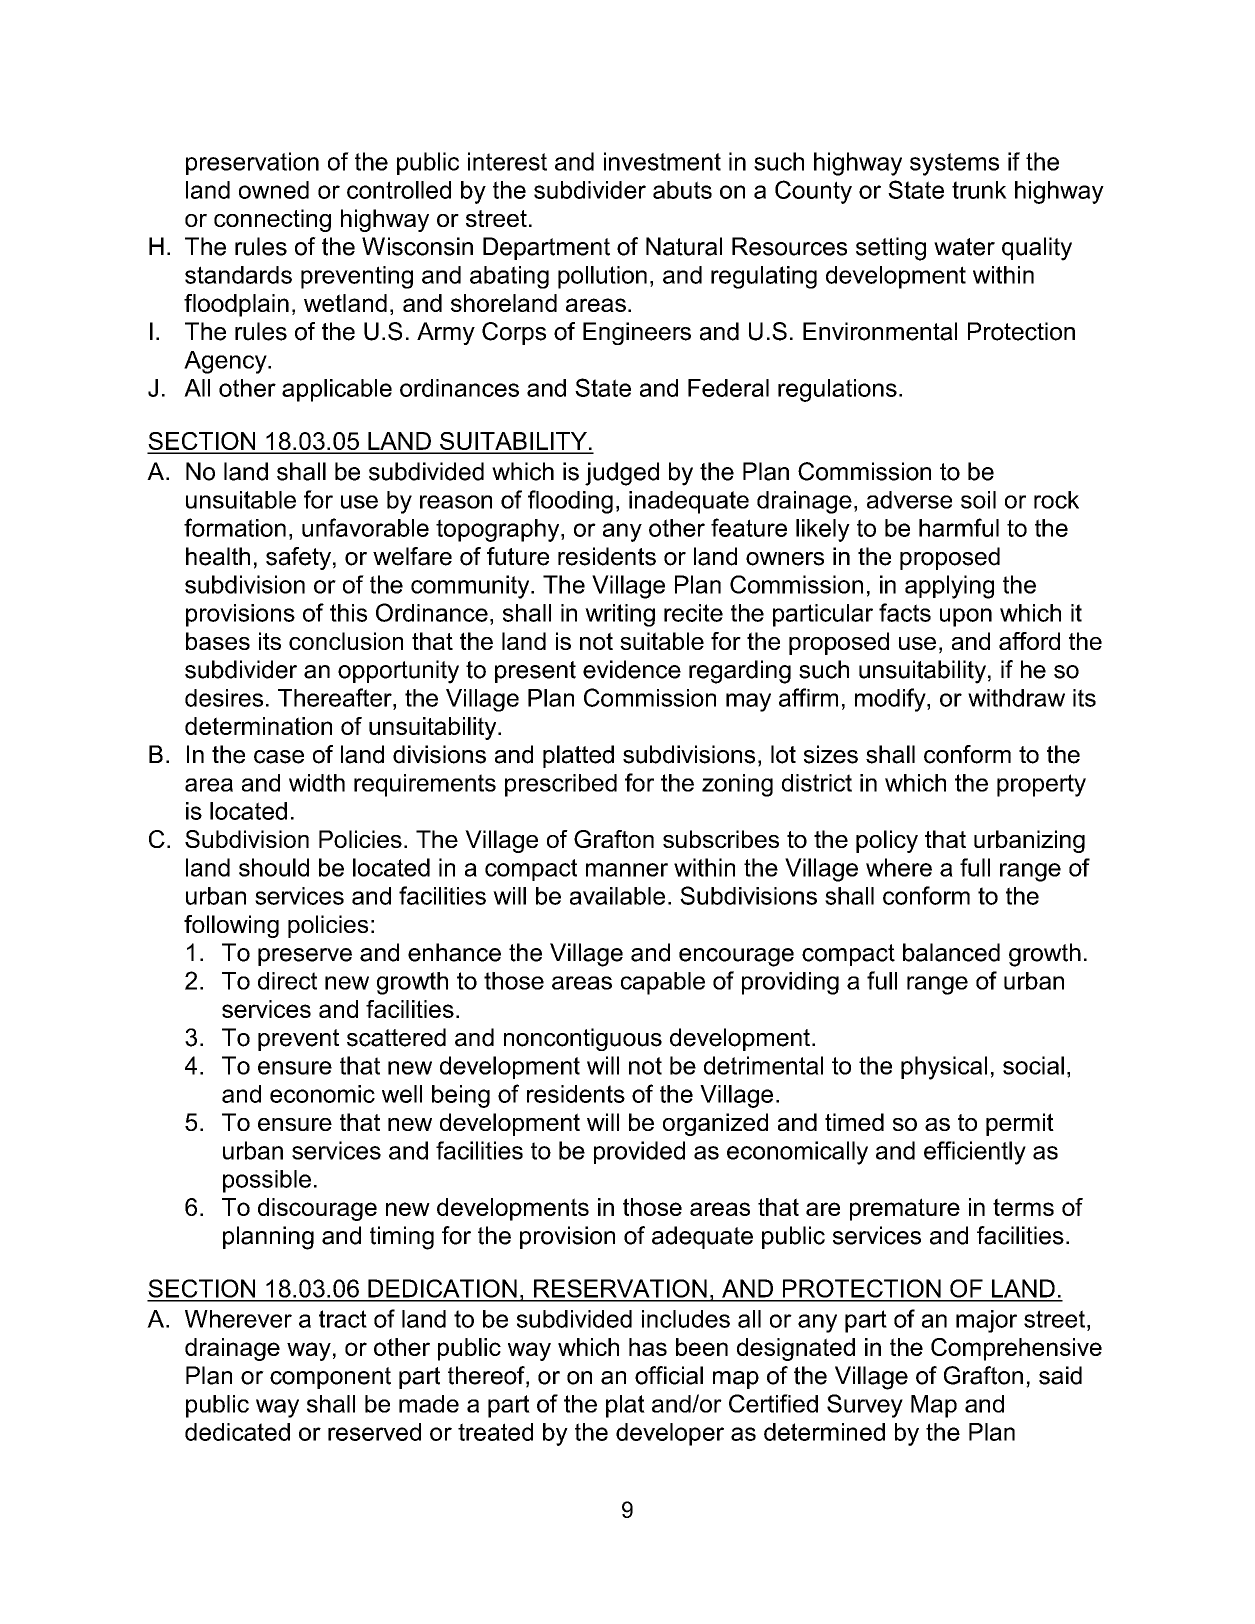 Image resolution: width=1255 pixels, height=1624 pixels. Describe the element at coordinates (979, 190) in the image. I see `trunk` at that location.
